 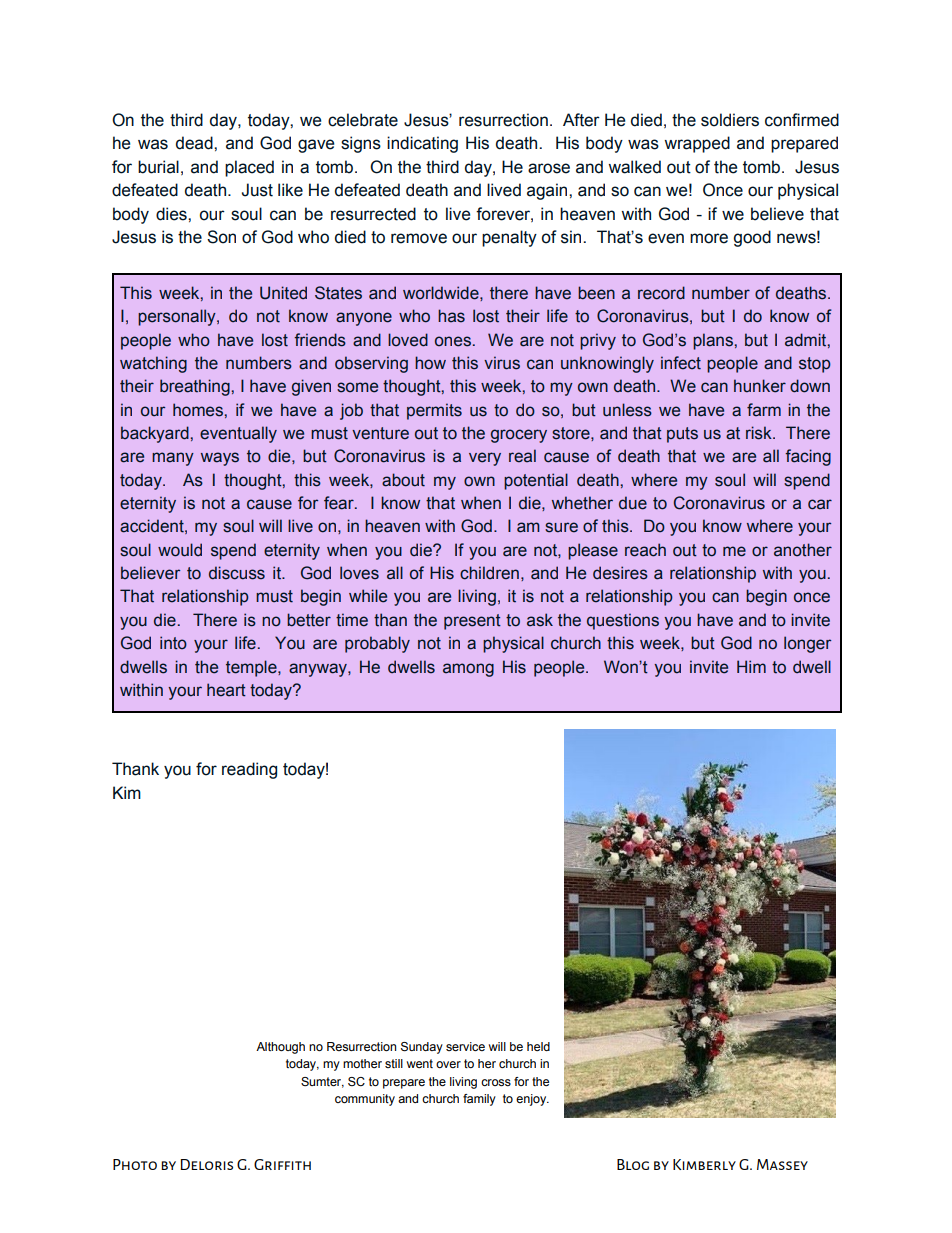 What do you see at coordinates (249, 770) in the screenshot?
I see `reading` at bounding box center [249, 770].
